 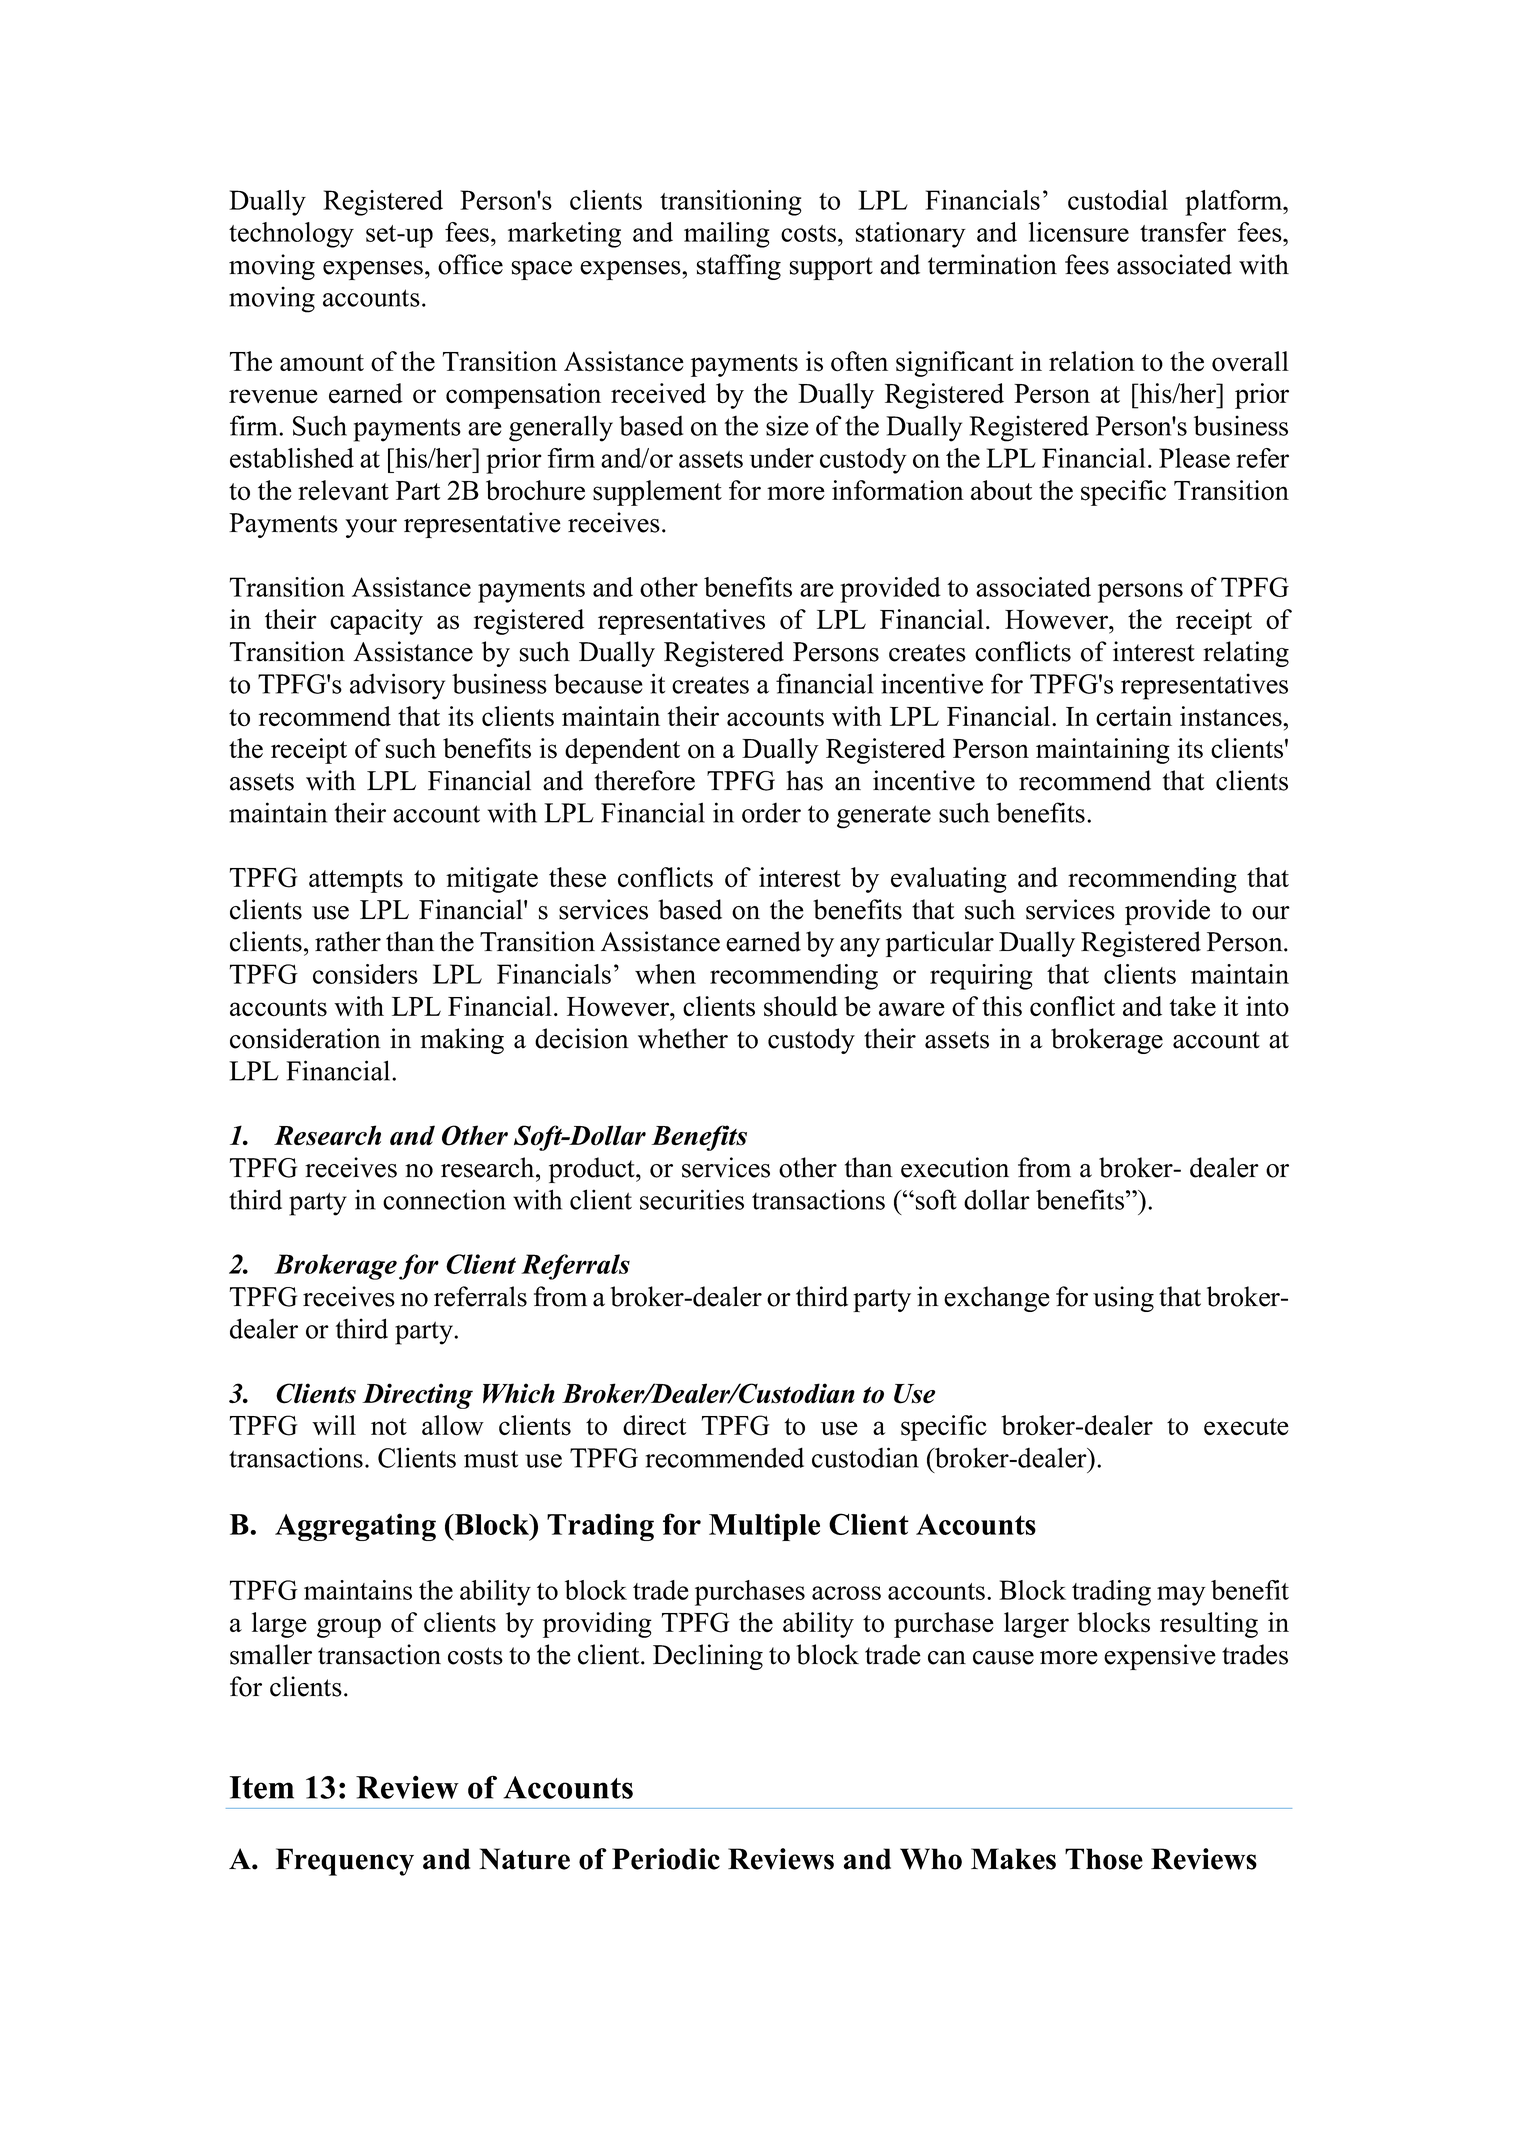 I want to click on office, so click(x=470, y=264).
